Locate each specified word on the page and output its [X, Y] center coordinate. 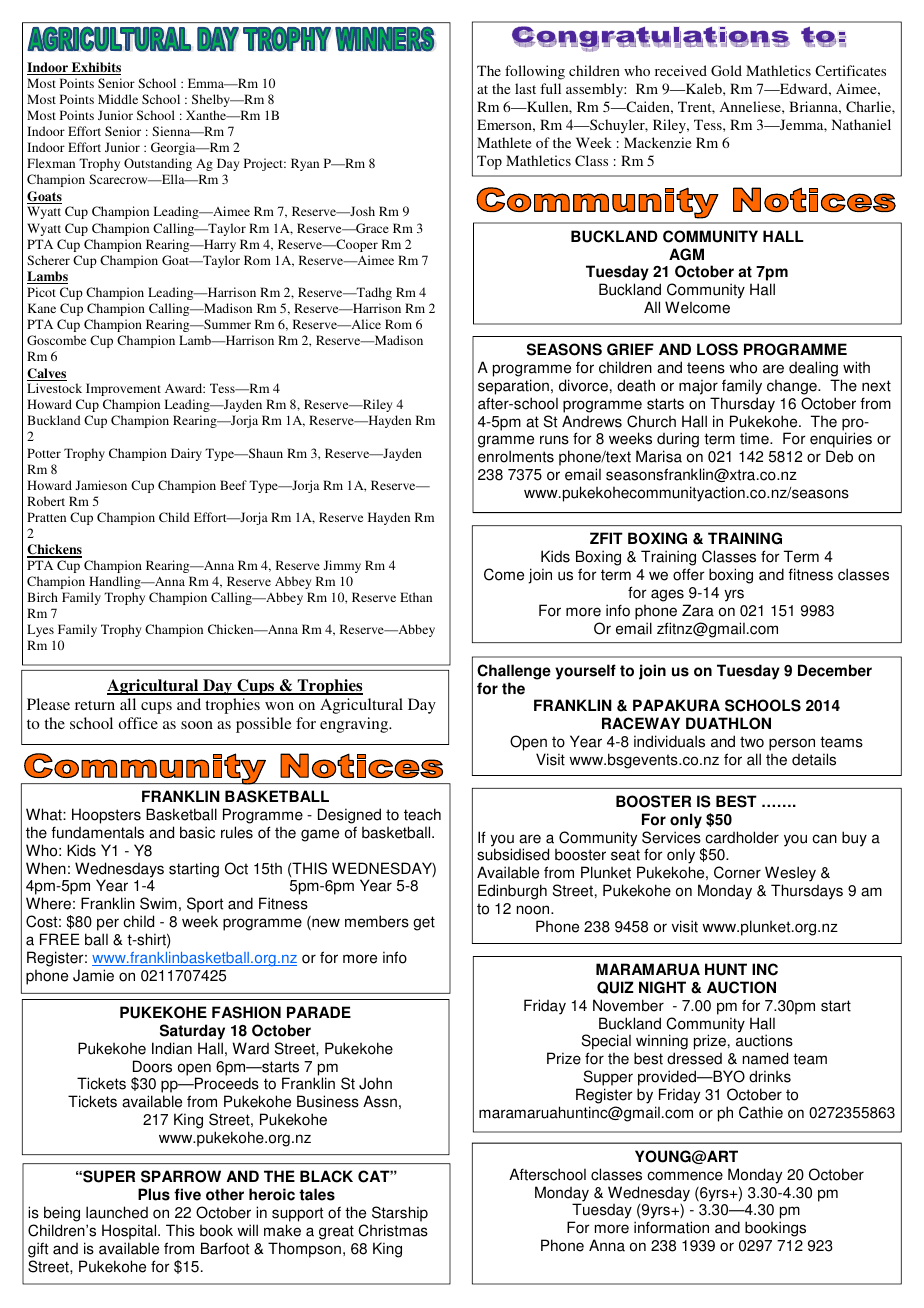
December [835, 670]
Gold [726, 70]
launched [117, 1212]
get [424, 923]
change [793, 387]
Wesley [790, 875]
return [95, 705]
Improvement [123, 389]
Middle [118, 99]
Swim [158, 903]
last [525, 88]
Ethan [416, 597]
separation [513, 387]
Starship [400, 1214]
